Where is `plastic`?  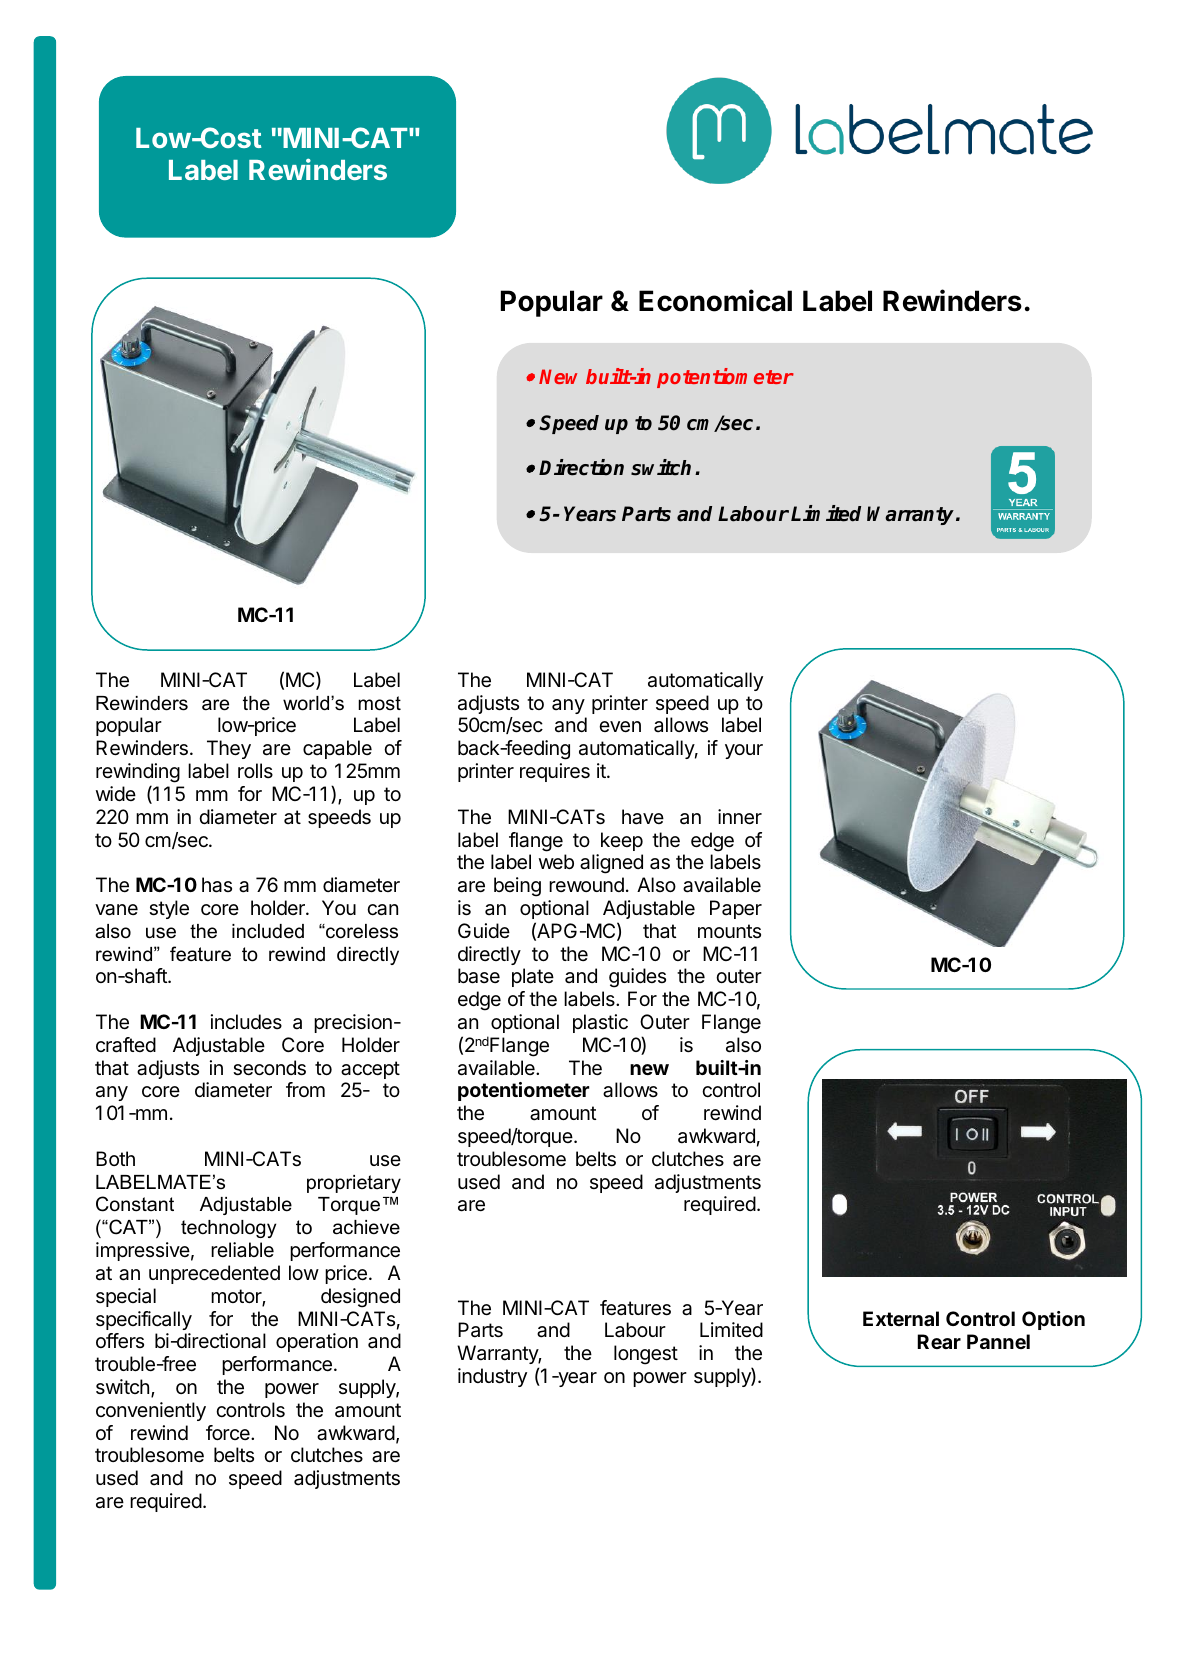 plastic is located at coordinates (600, 1023).
